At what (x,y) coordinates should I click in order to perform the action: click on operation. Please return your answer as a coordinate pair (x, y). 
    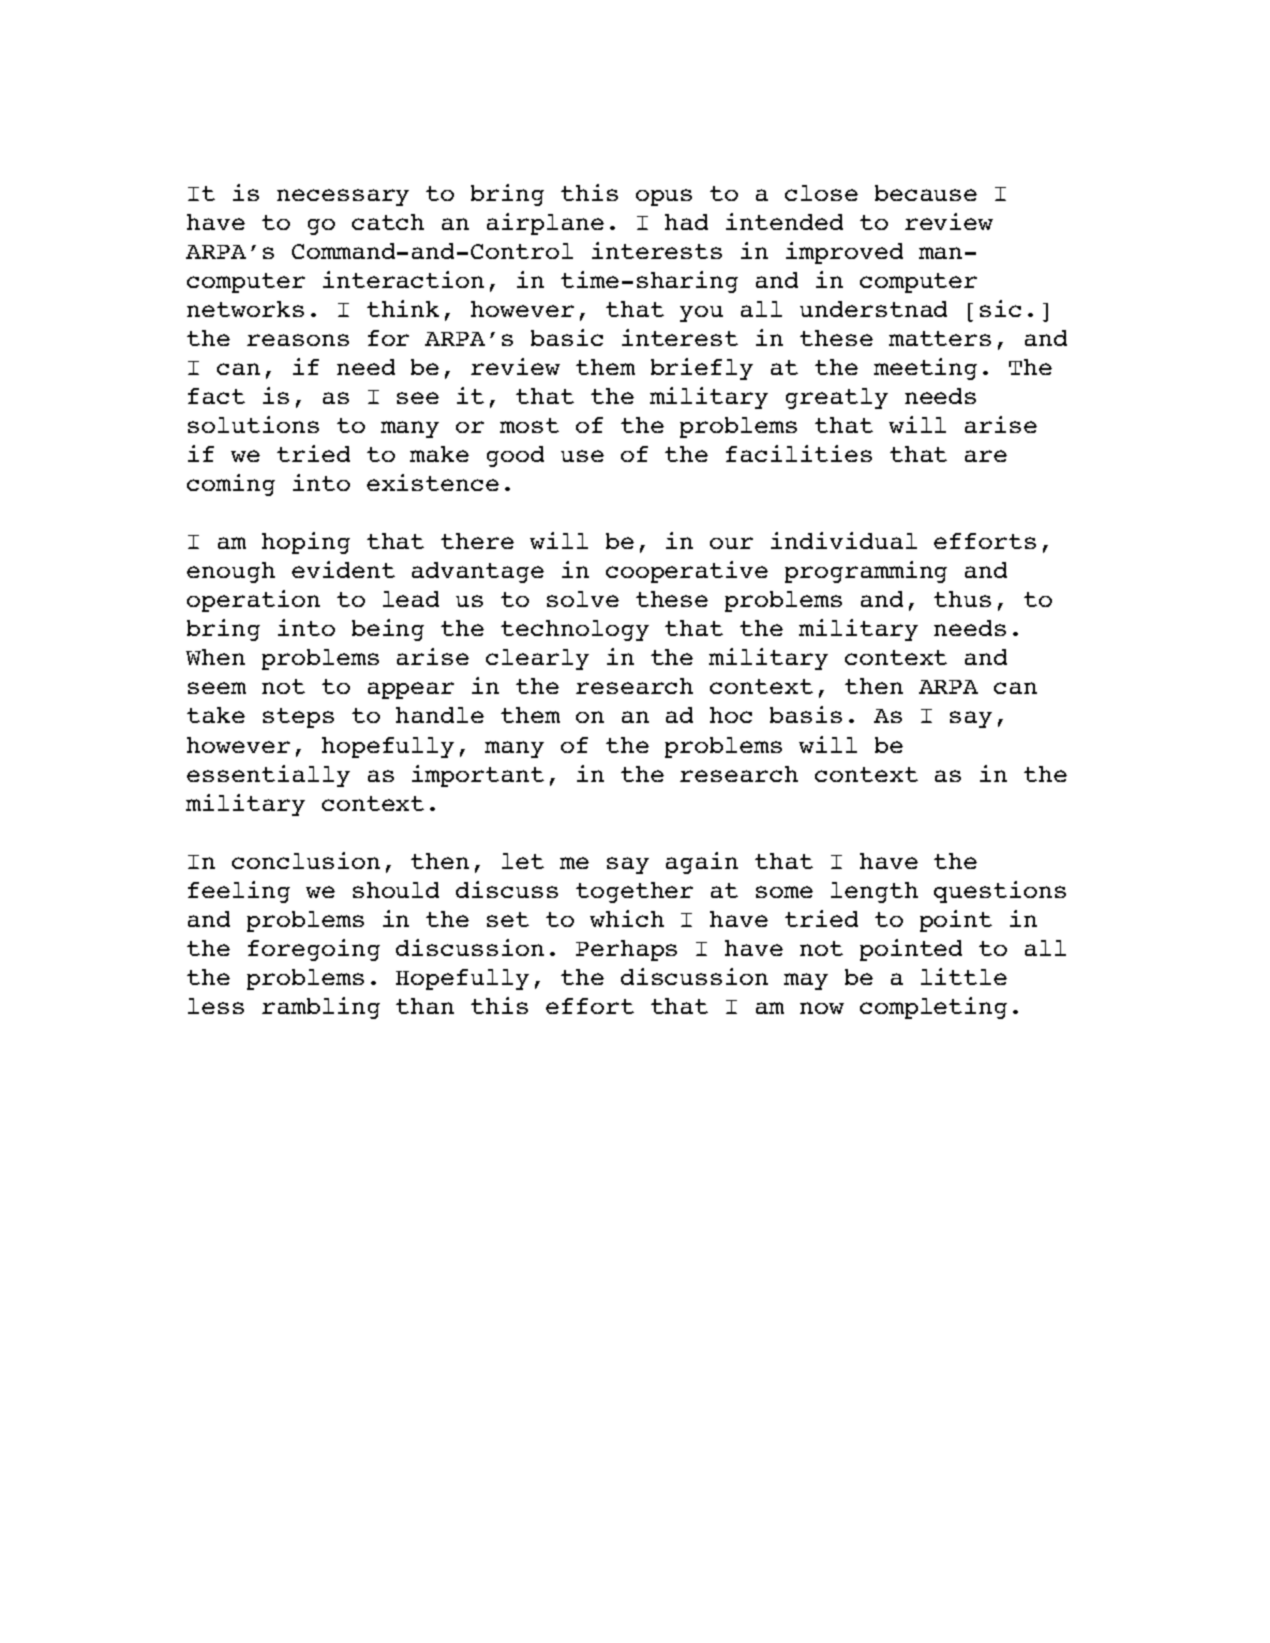
    Looking at the image, I should click on (253, 601).
